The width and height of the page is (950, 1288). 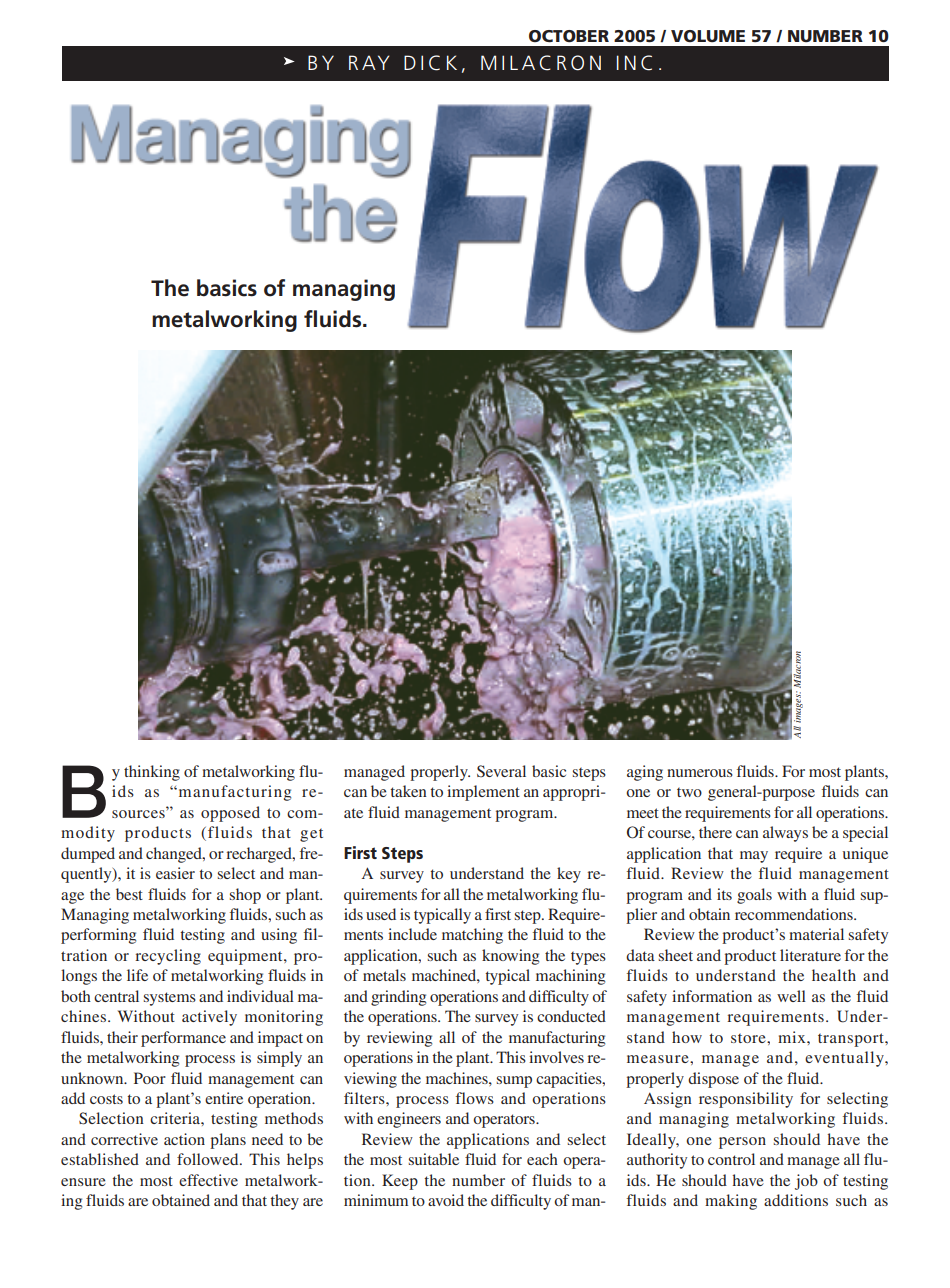 I want to click on thinking, so click(x=152, y=773).
